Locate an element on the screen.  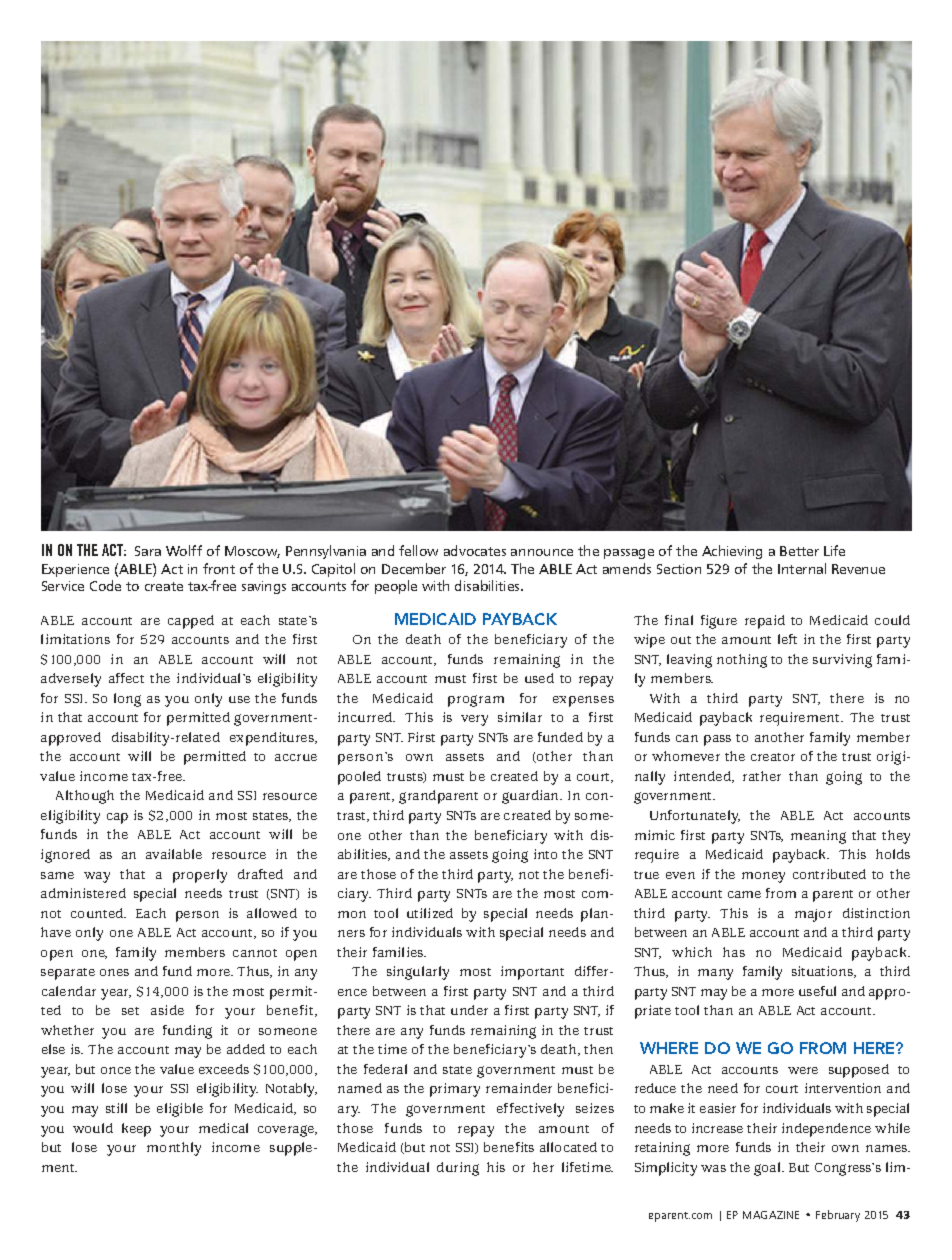
ones is located at coordinates (114, 972).
